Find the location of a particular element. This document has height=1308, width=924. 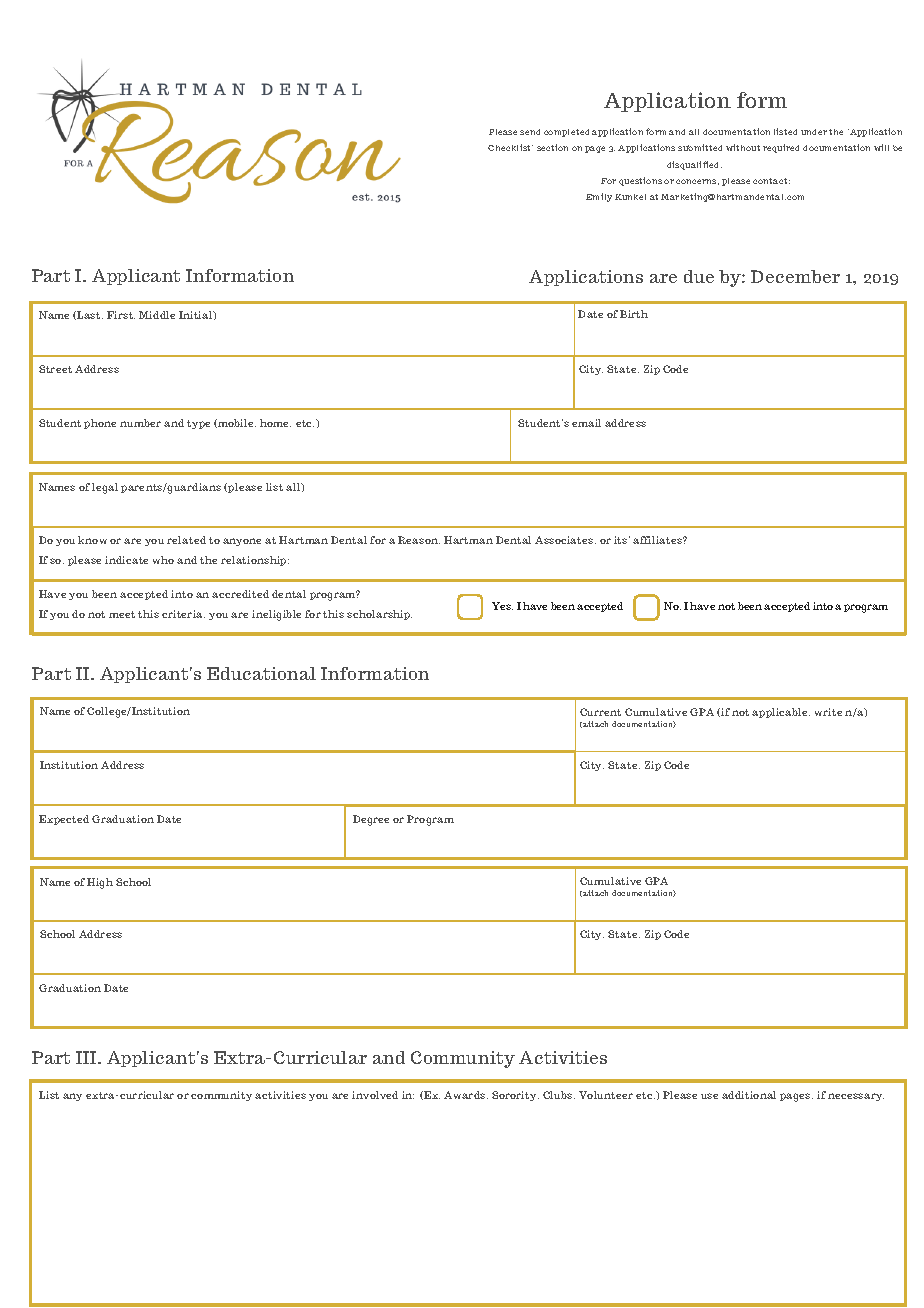

Yes is located at coordinates (502, 606).
